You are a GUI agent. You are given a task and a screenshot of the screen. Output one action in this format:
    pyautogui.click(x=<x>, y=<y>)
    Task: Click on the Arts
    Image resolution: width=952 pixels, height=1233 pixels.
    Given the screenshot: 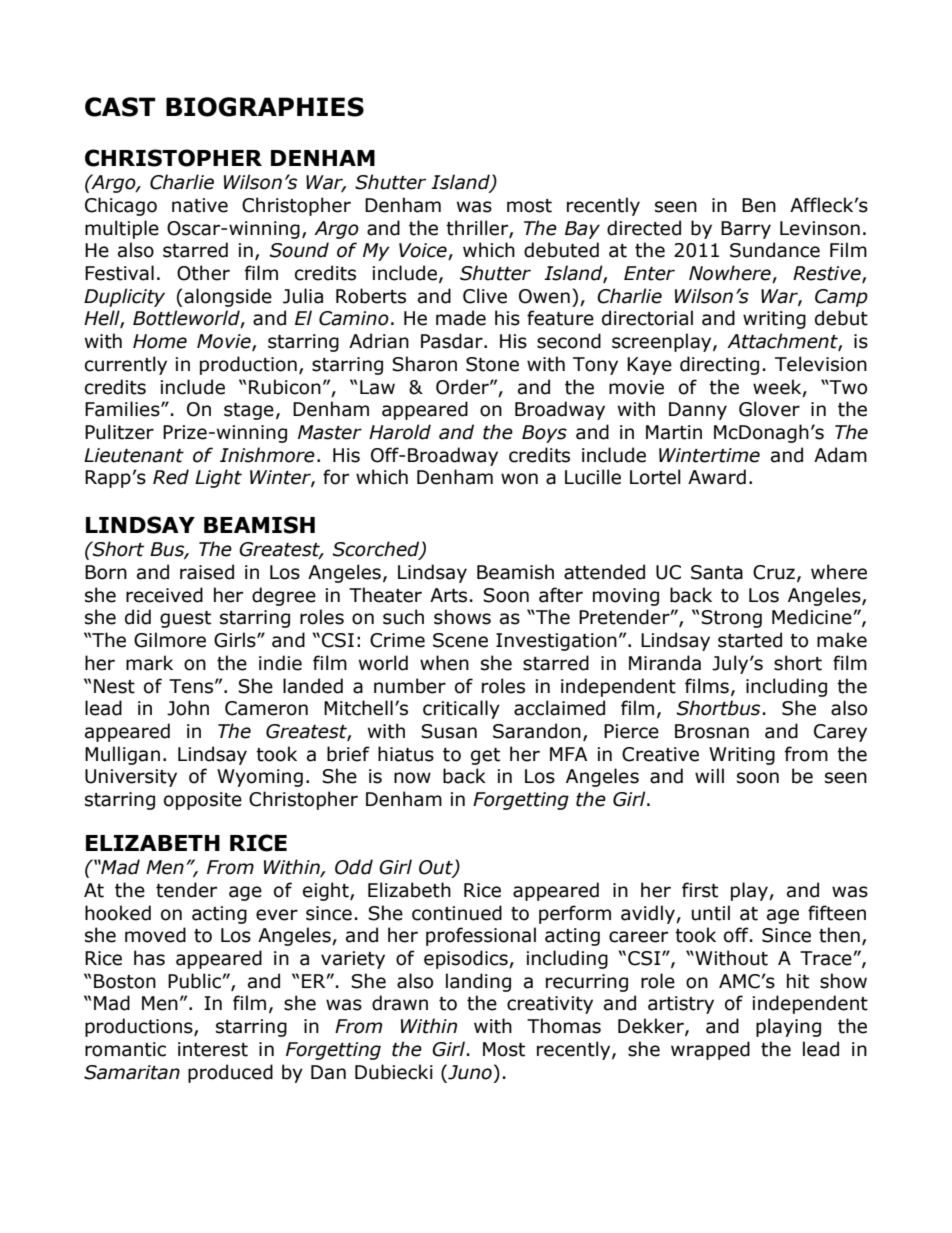 What is the action you would take?
    pyautogui.click(x=448, y=595)
